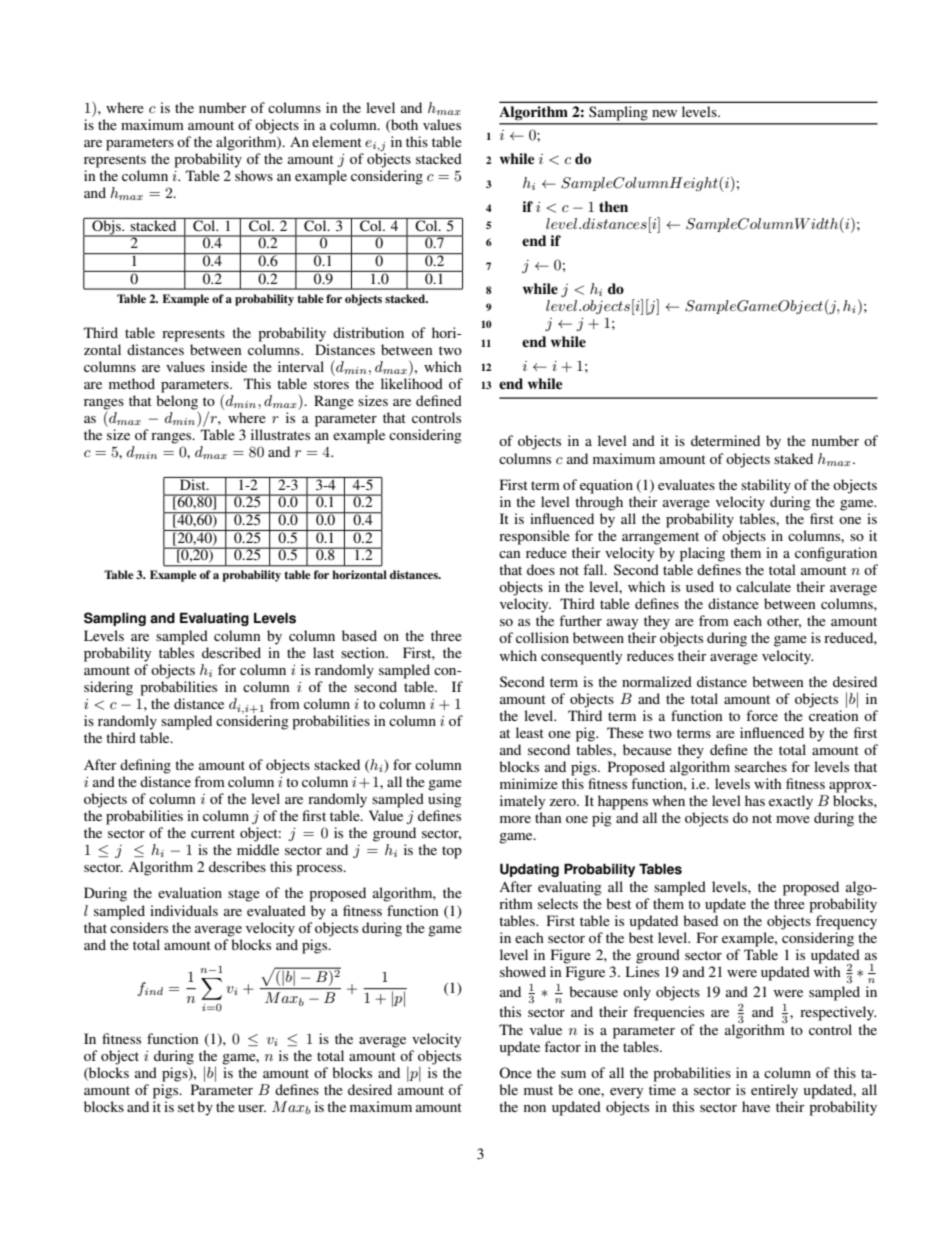 This screenshot has height=1233, width=952. Describe the element at coordinates (254, 175) in the screenshot. I see `shows` at that location.
